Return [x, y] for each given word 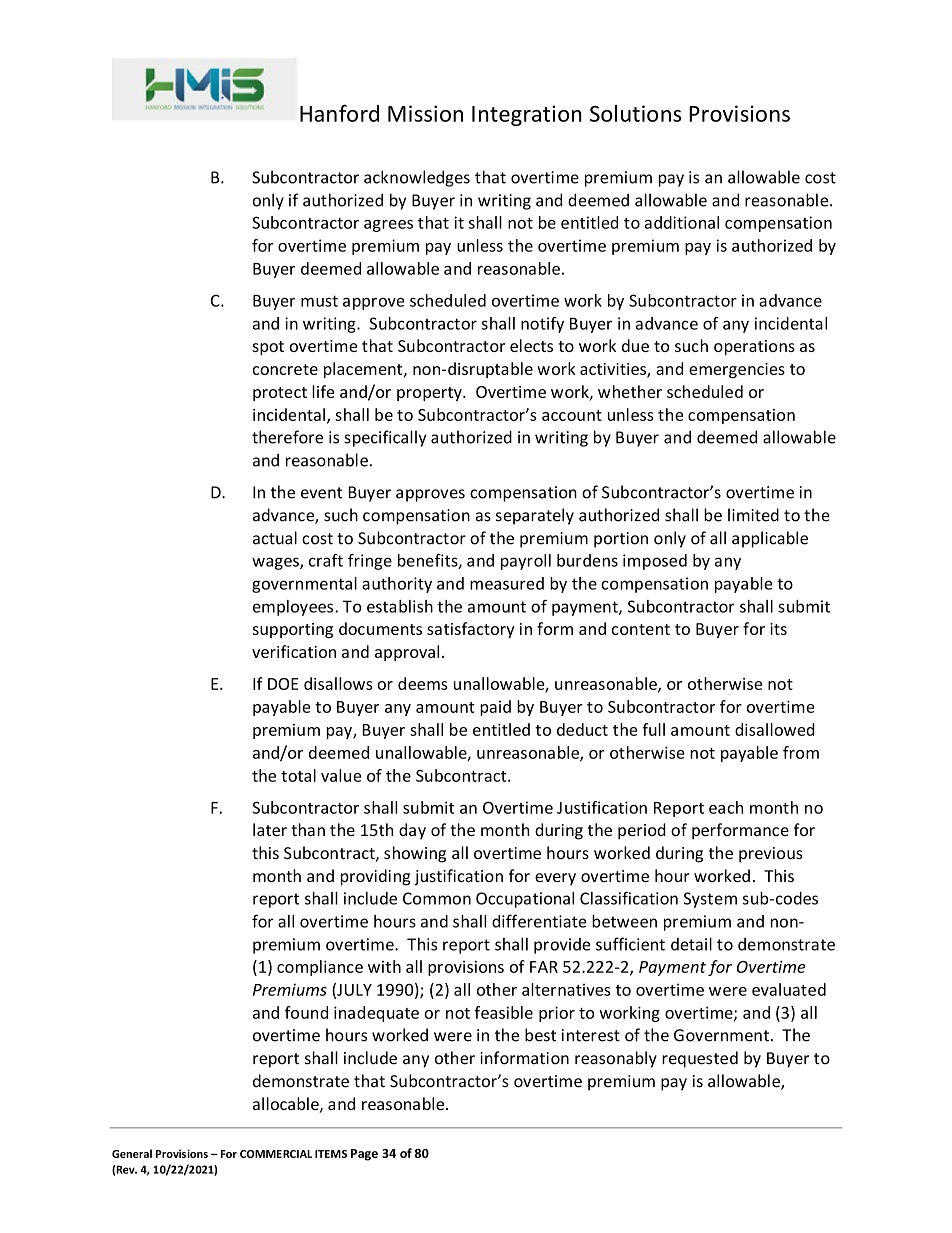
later [270, 829]
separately [535, 516]
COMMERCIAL [276, 1154]
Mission [425, 113]
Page [364, 1155]
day [412, 831]
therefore [287, 437]
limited [753, 515]
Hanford [339, 113]
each [726, 807]
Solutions [635, 113]
